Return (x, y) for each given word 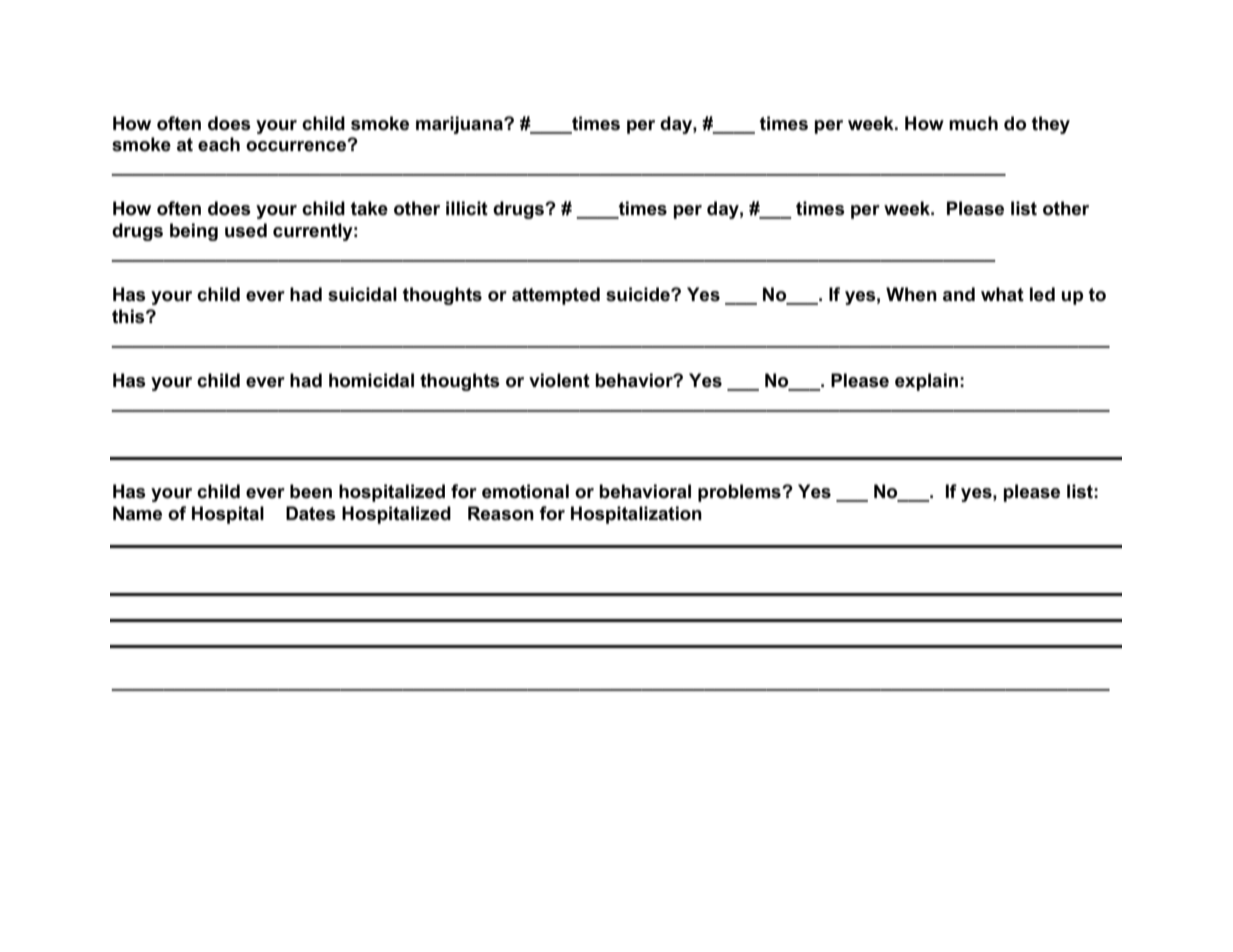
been (311, 491)
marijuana (460, 125)
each (219, 144)
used (246, 230)
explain (926, 382)
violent (559, 380)
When (911, 294)
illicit (467, 208)
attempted (556, 296)
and (959, 294)
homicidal (371, 380)
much (973, 123)
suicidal (362, 294)
